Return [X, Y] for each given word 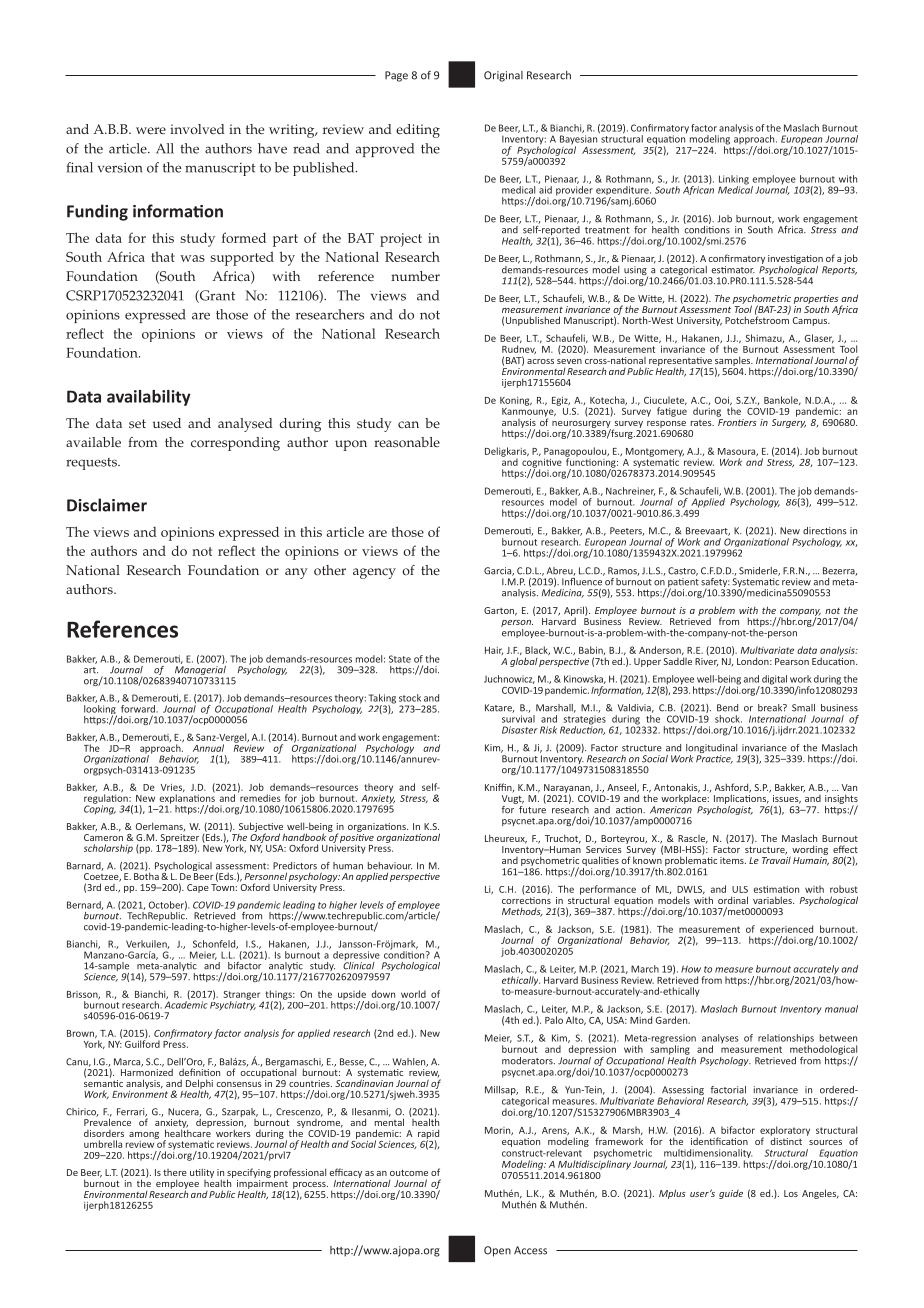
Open [497, 1251]
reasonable [407, 442]
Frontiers [737, 421]
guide [731, 1194]
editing [418, 131]
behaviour [390, 866]
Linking [734, 181]
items [733, 860]
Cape [198, 888]
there [175, 1172]
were [151, 131]
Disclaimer [107, 505]
